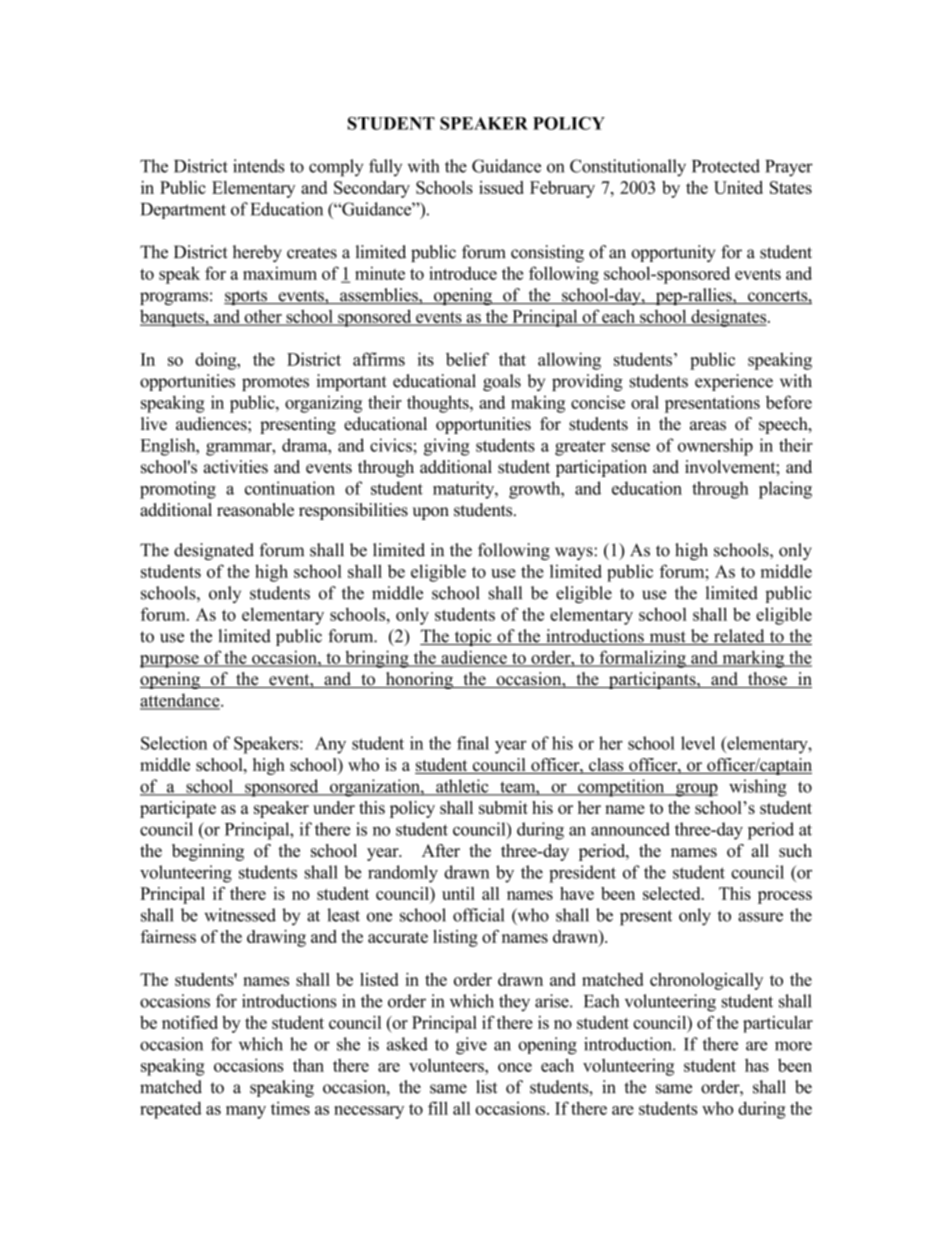  I want to click on many, so click(246, 1112).
